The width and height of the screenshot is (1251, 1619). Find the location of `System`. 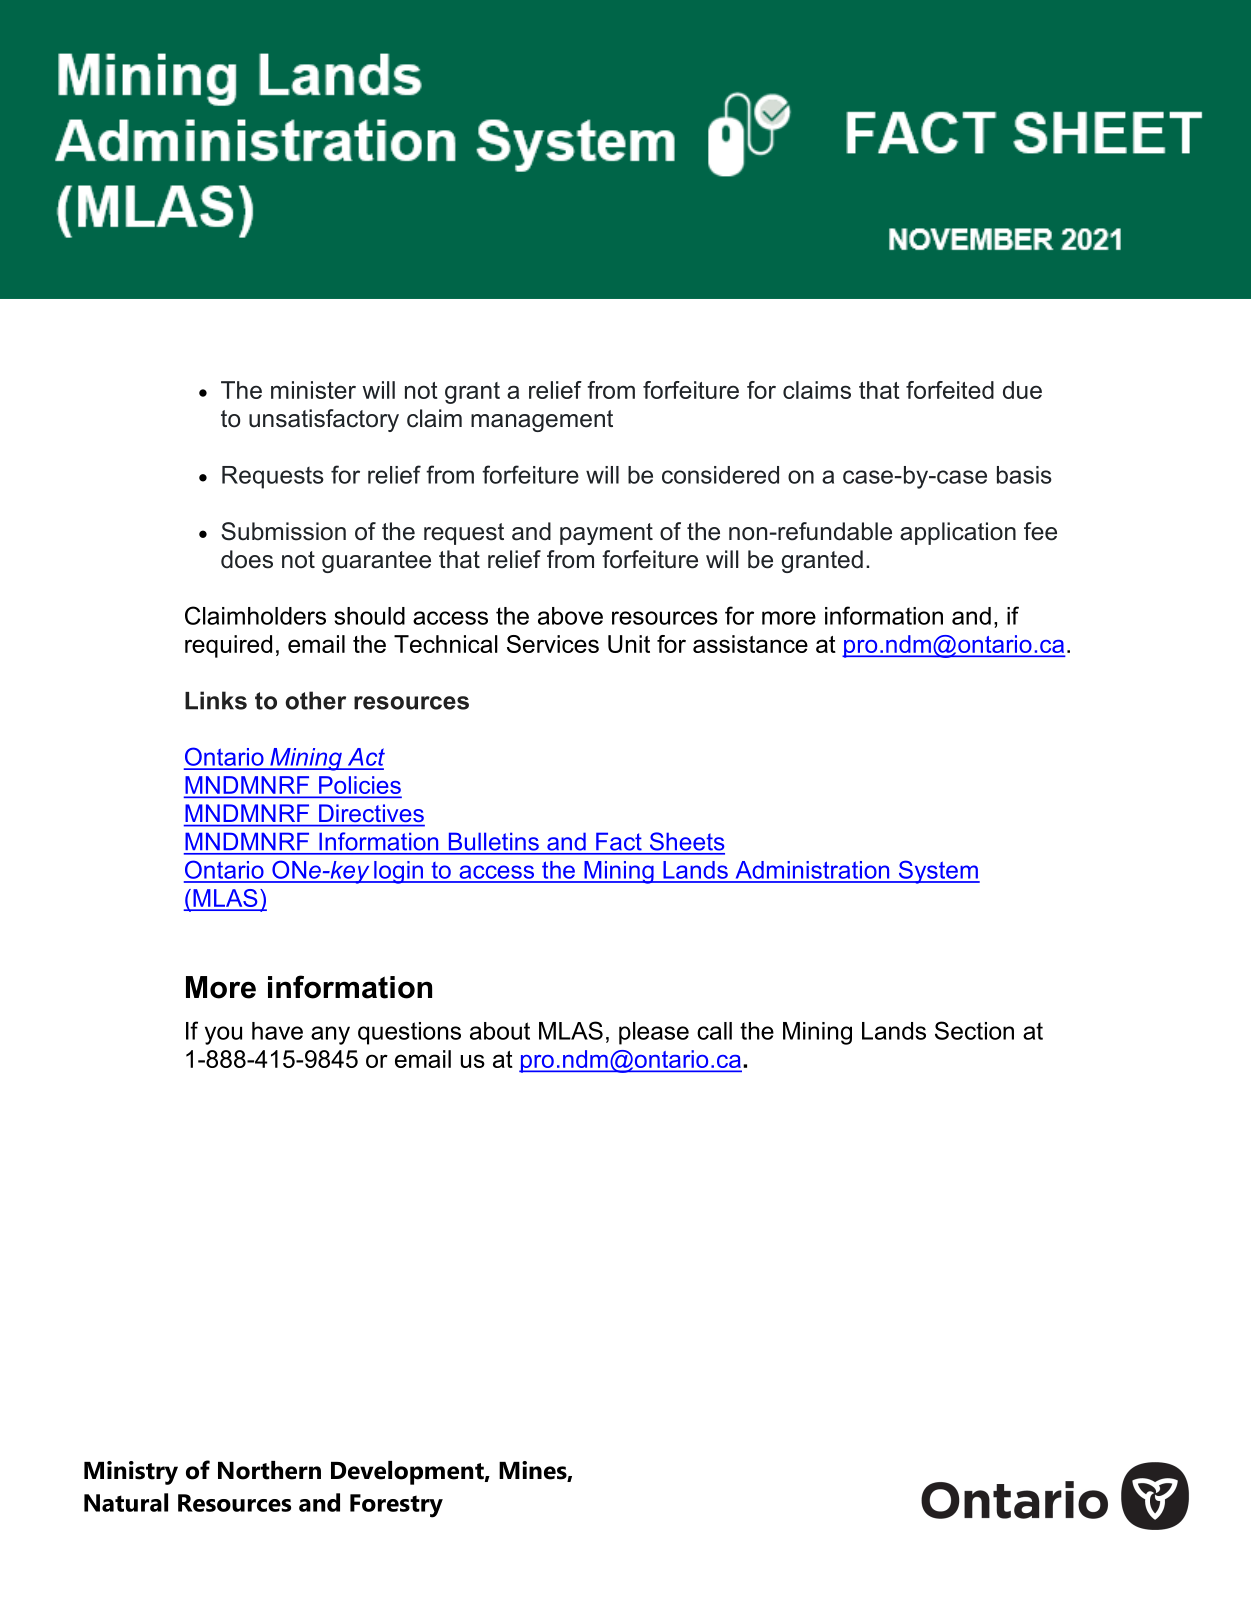

System is located at coordinates (938, 872).
